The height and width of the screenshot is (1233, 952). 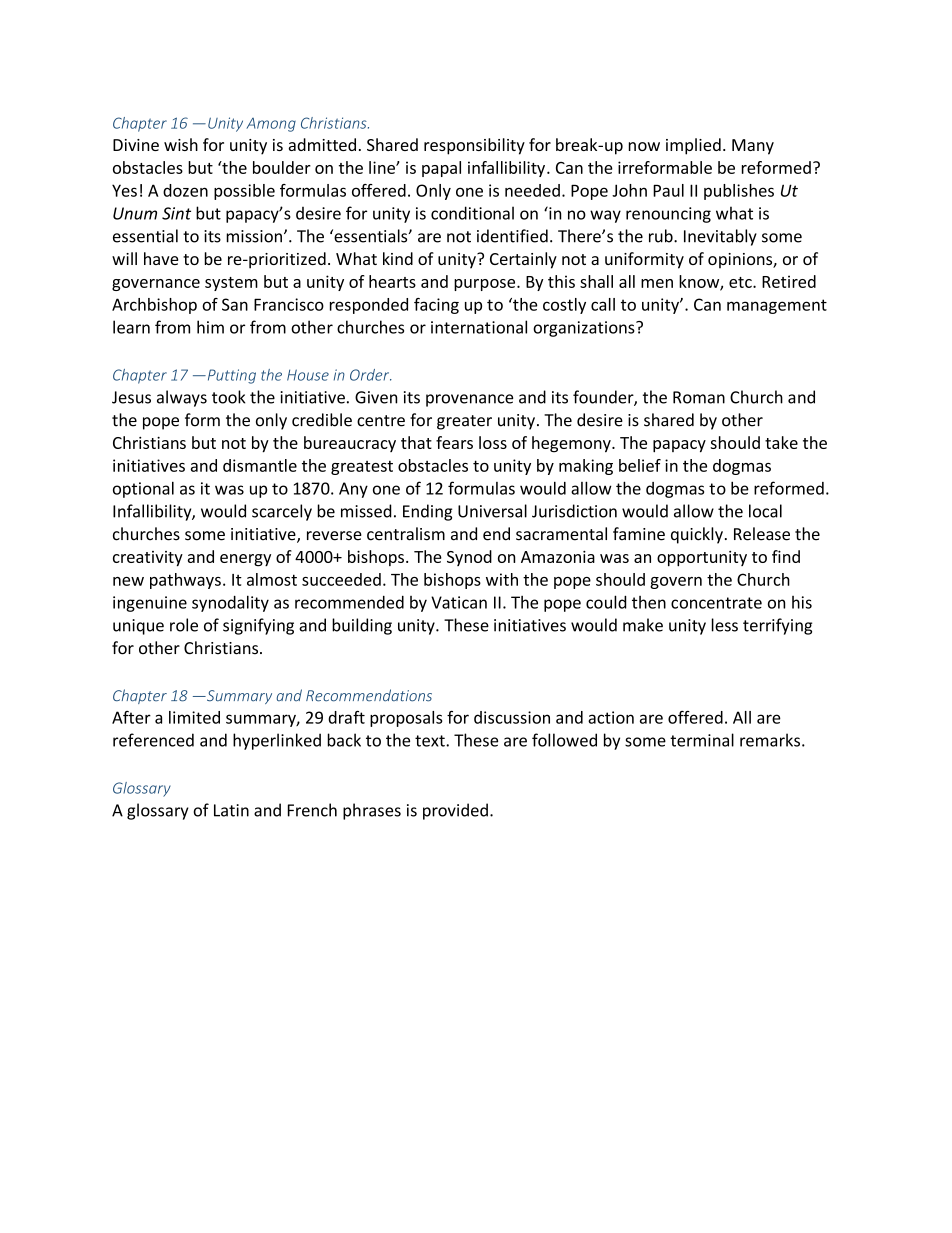 What do you see at coordinates (502, 579) in the screenshot?
I see `with` at bounding box center [502, 579].
